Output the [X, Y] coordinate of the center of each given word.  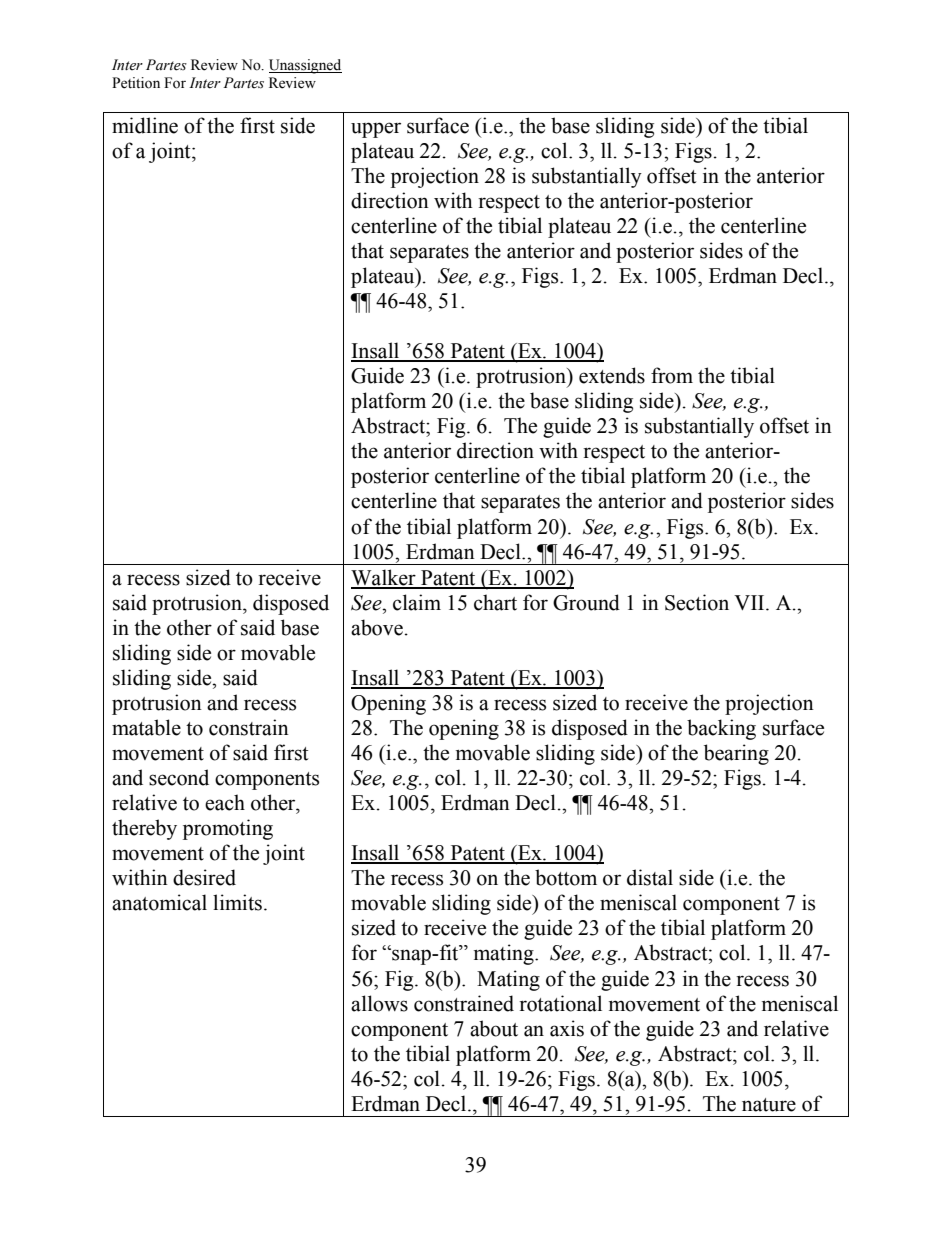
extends [612, 375]
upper [376, 130]
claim [417, 602]
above [377, 627]
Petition [136, 83]
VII [750, 602]
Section [697, 602]
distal [650, 877]
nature [769, 1105]
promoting [228, 829]
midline [145, 125]
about [494, 1028]
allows [379, 1003]
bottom [566, 877]
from [672, 375]
